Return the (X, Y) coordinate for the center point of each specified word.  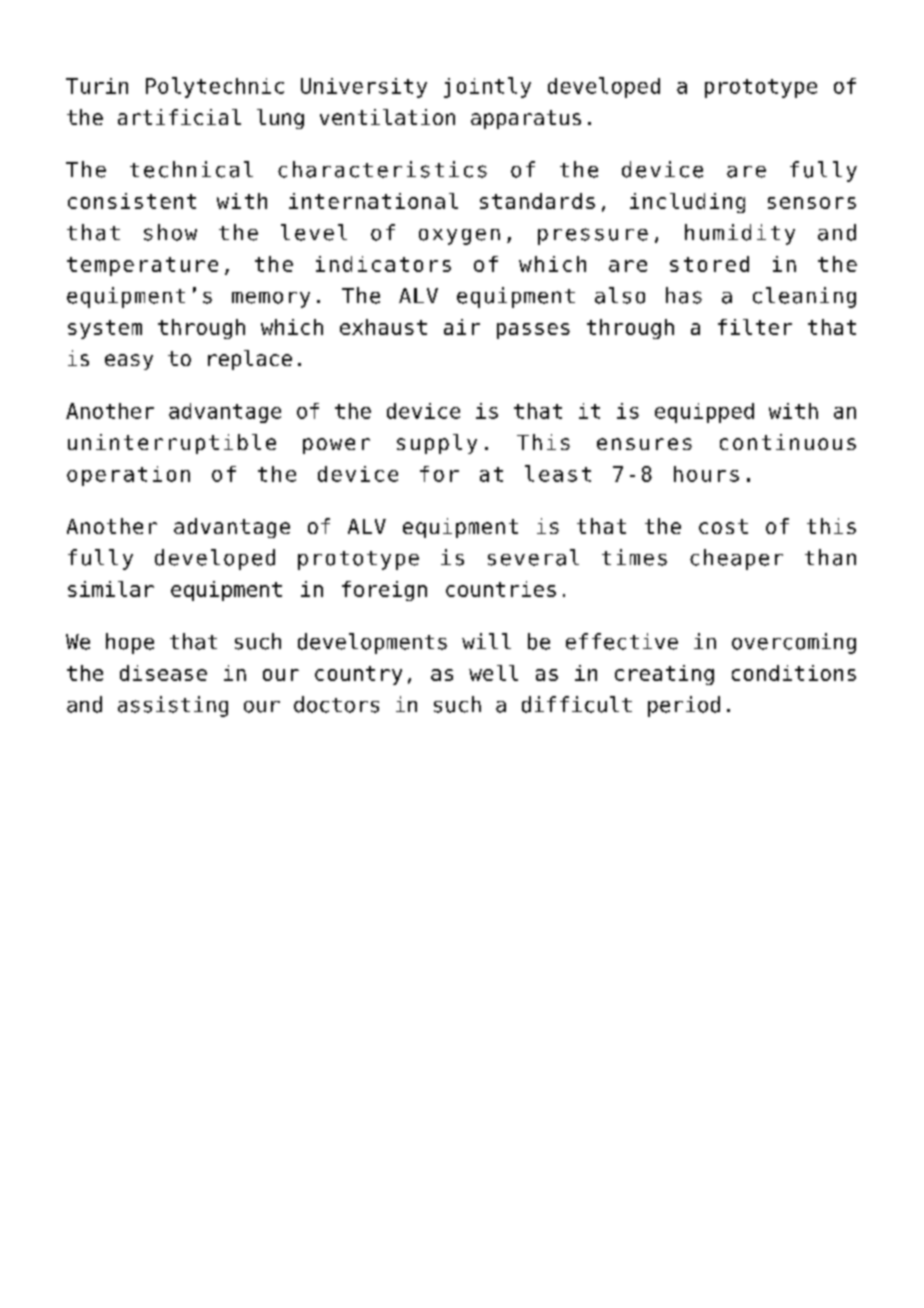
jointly (487, 87)
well (493, 673)
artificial (179, 117)
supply (437, 444)
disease (163, 673)
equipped (704, 413)
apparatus (526, 119)
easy (129, 362)
